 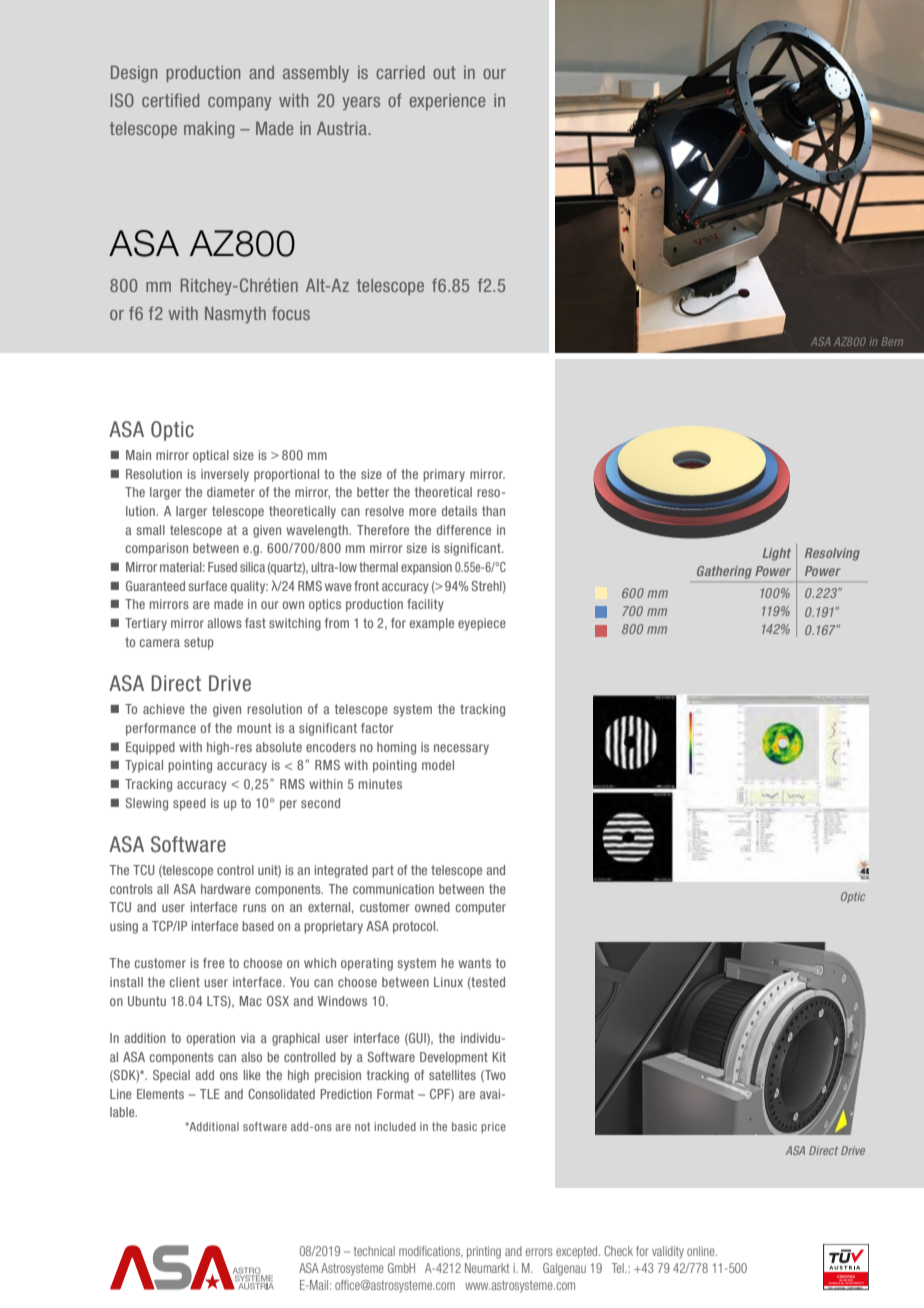 I want to click on Gathering, so click(x=724, y=572).
